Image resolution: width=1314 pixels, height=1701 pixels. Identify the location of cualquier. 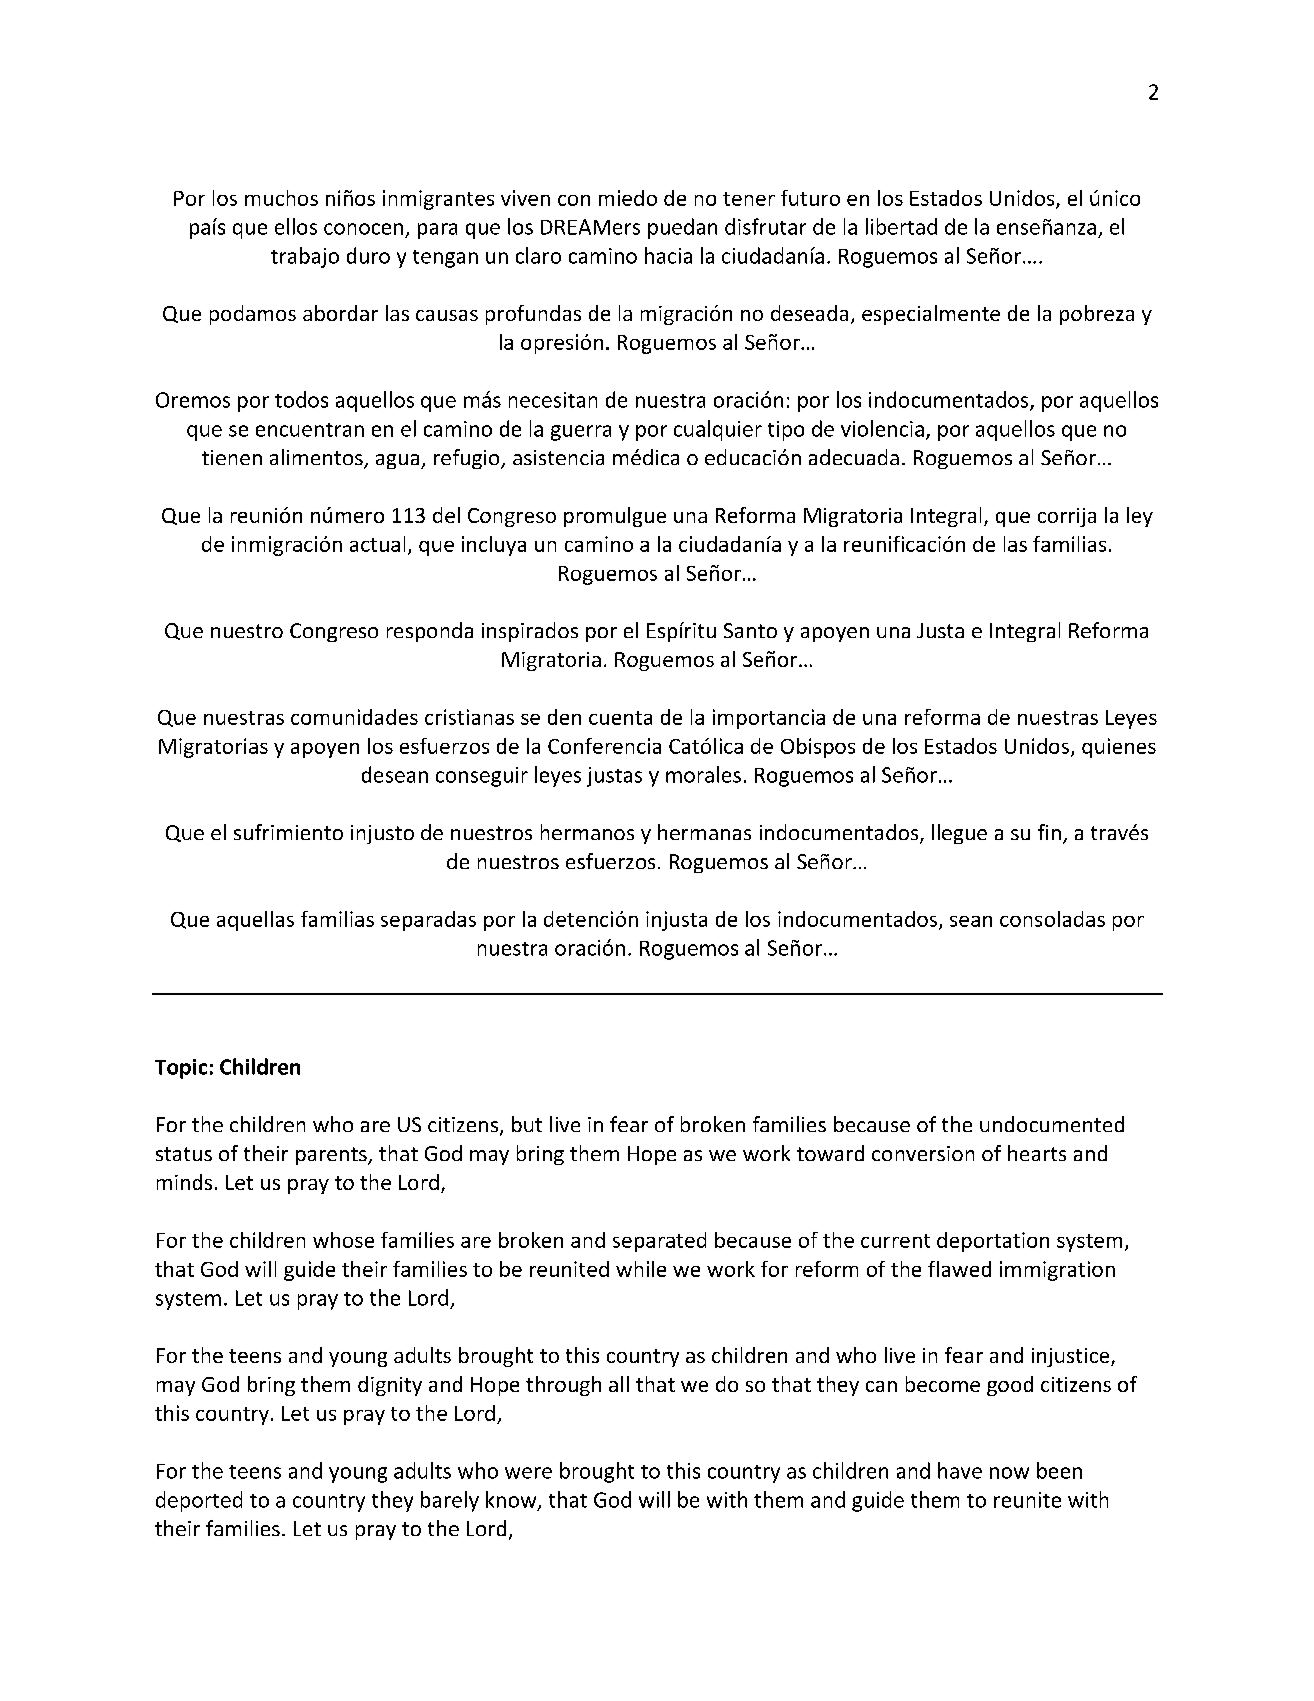
(718, 430).
